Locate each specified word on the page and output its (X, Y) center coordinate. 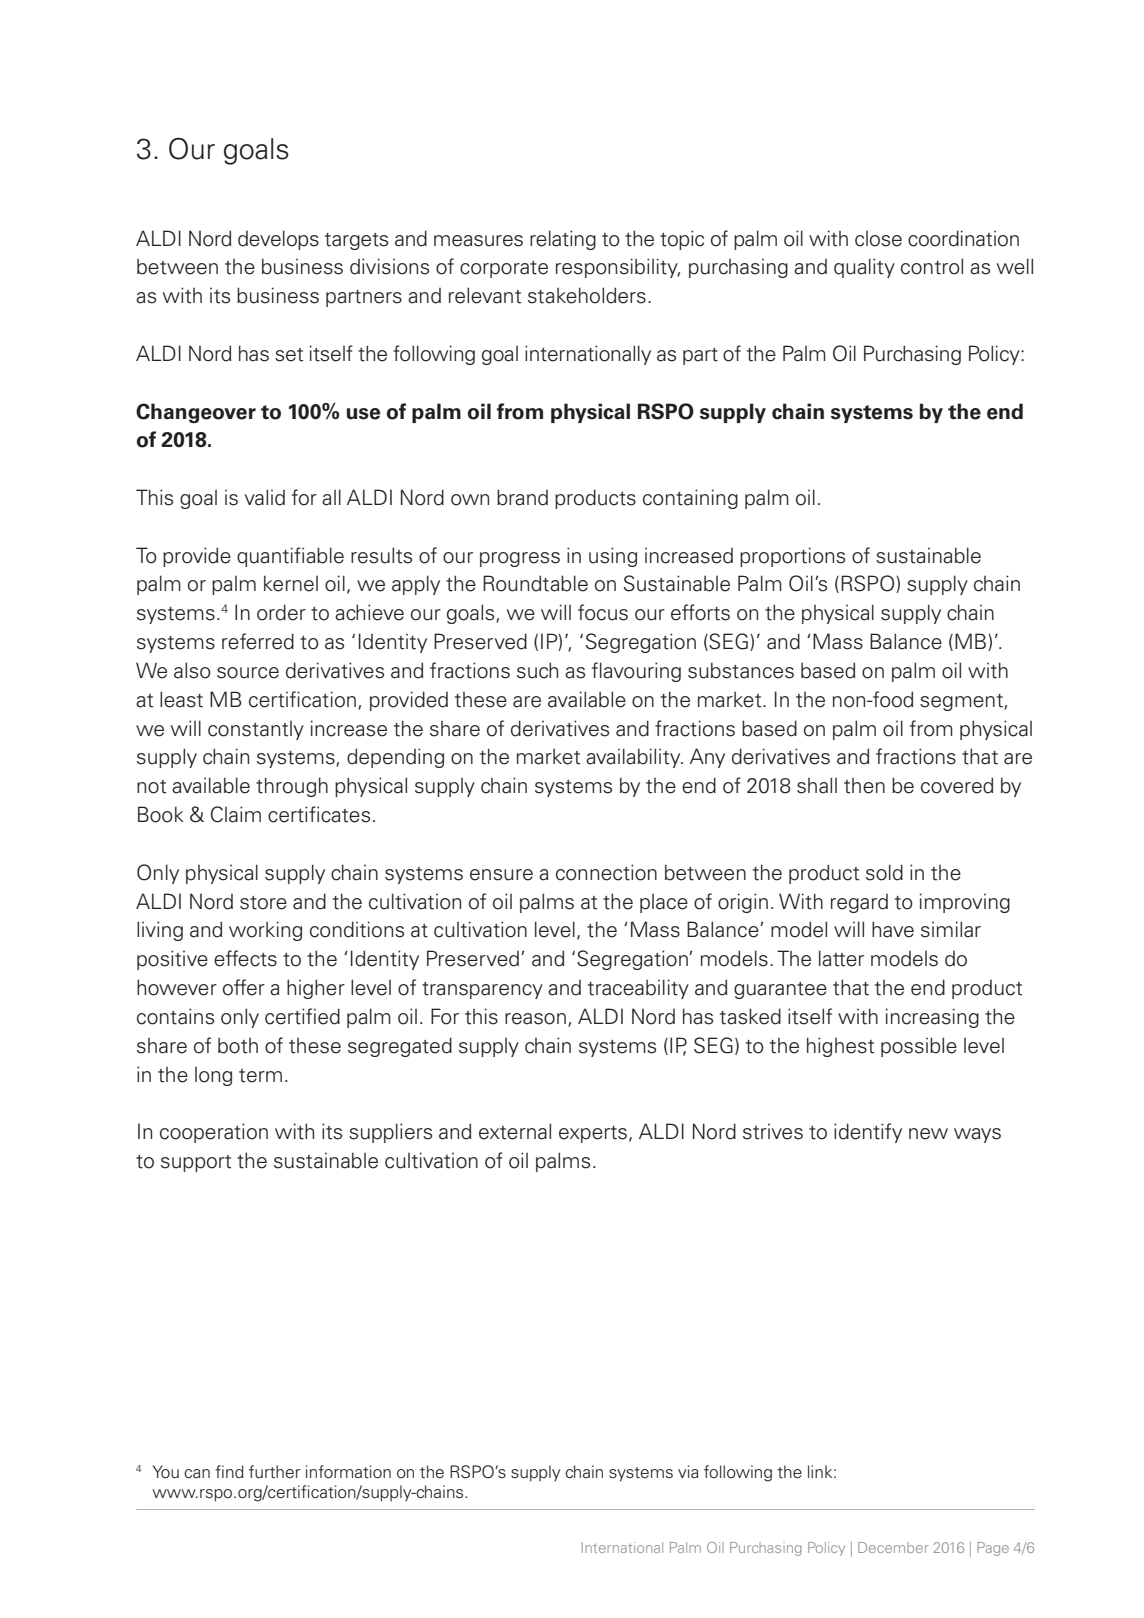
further (274, 1472)
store (263, 903)
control (932, 266)
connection (606, 872)
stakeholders (587, 295)
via (688, 1471)
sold (884, 872)
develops (278, 240)
